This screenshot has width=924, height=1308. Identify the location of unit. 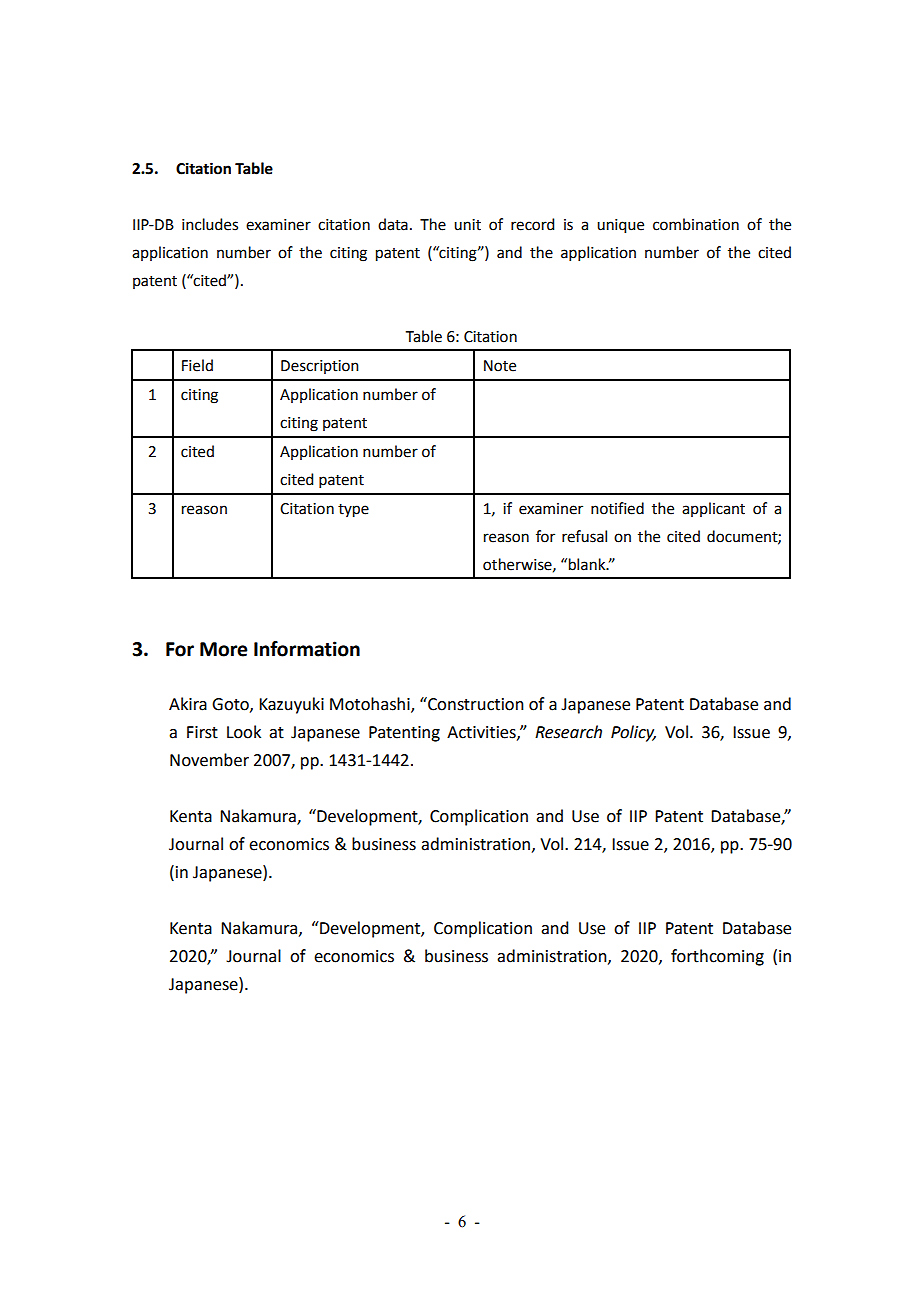
(467, 225).
